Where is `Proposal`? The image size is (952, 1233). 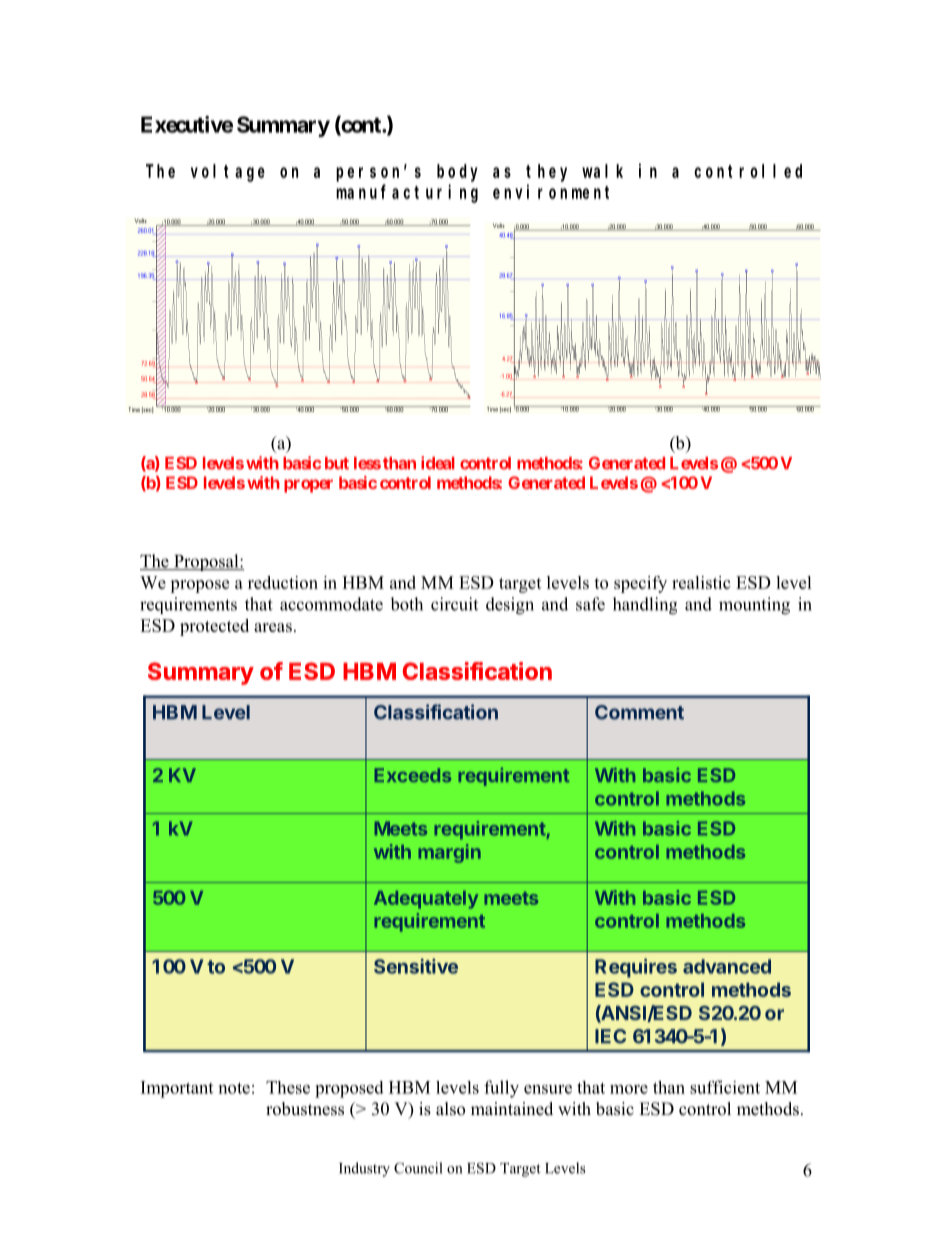 Proposal is located at coordinates (206, 562).
